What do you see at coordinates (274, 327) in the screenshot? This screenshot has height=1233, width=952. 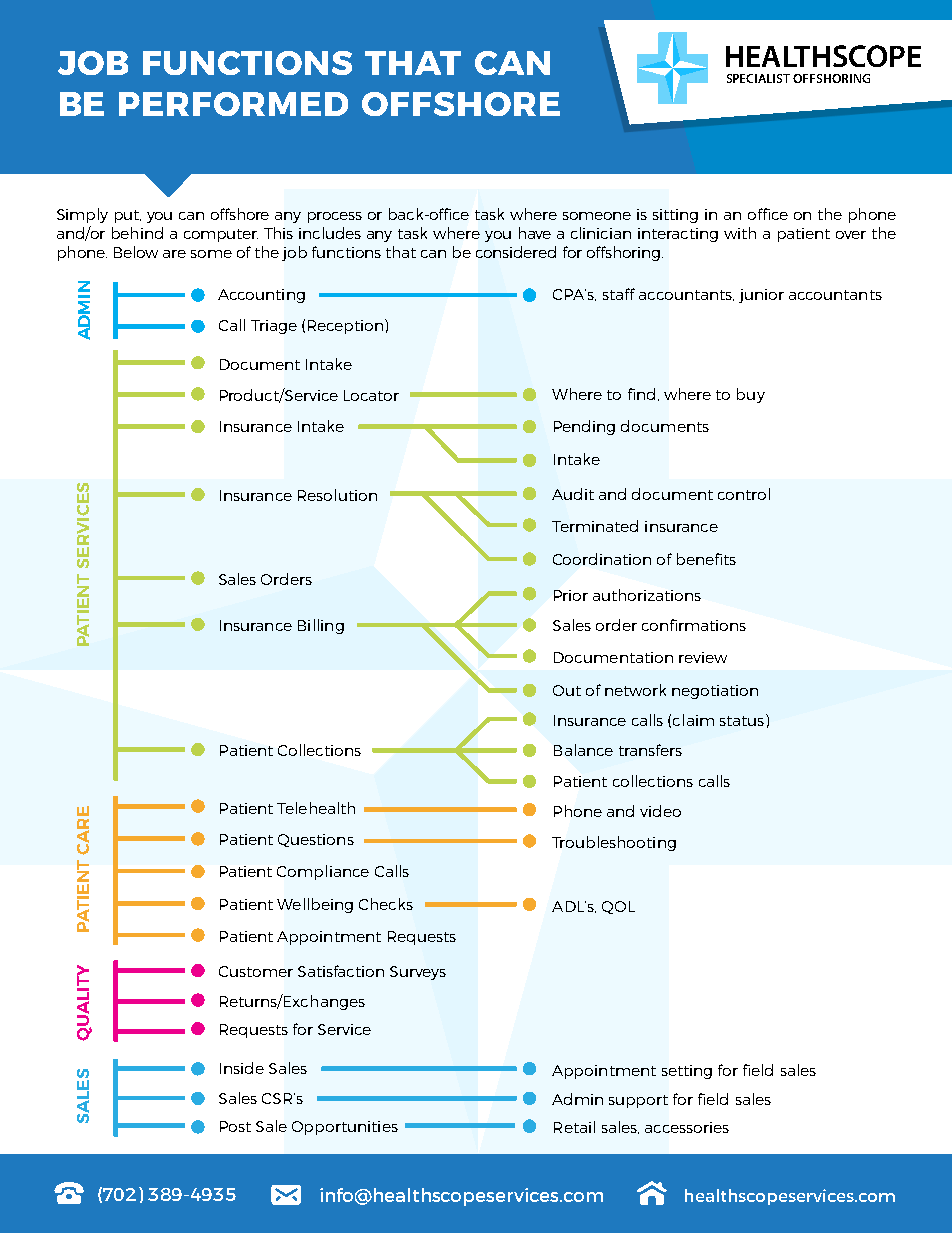 I see `Triage` at bounding box center [274, 327].
